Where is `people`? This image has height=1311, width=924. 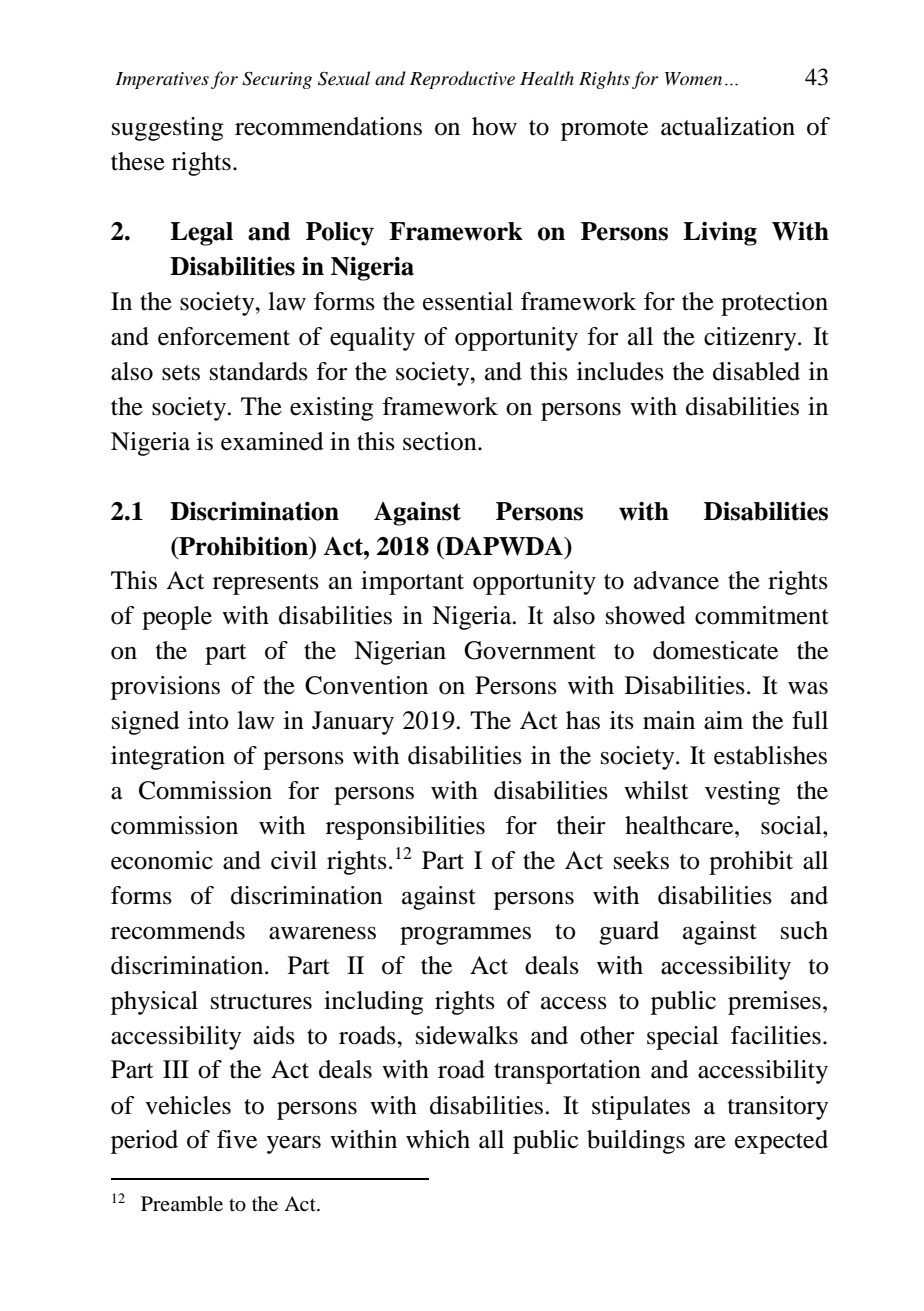
people is located at coordinates (177, 618).
